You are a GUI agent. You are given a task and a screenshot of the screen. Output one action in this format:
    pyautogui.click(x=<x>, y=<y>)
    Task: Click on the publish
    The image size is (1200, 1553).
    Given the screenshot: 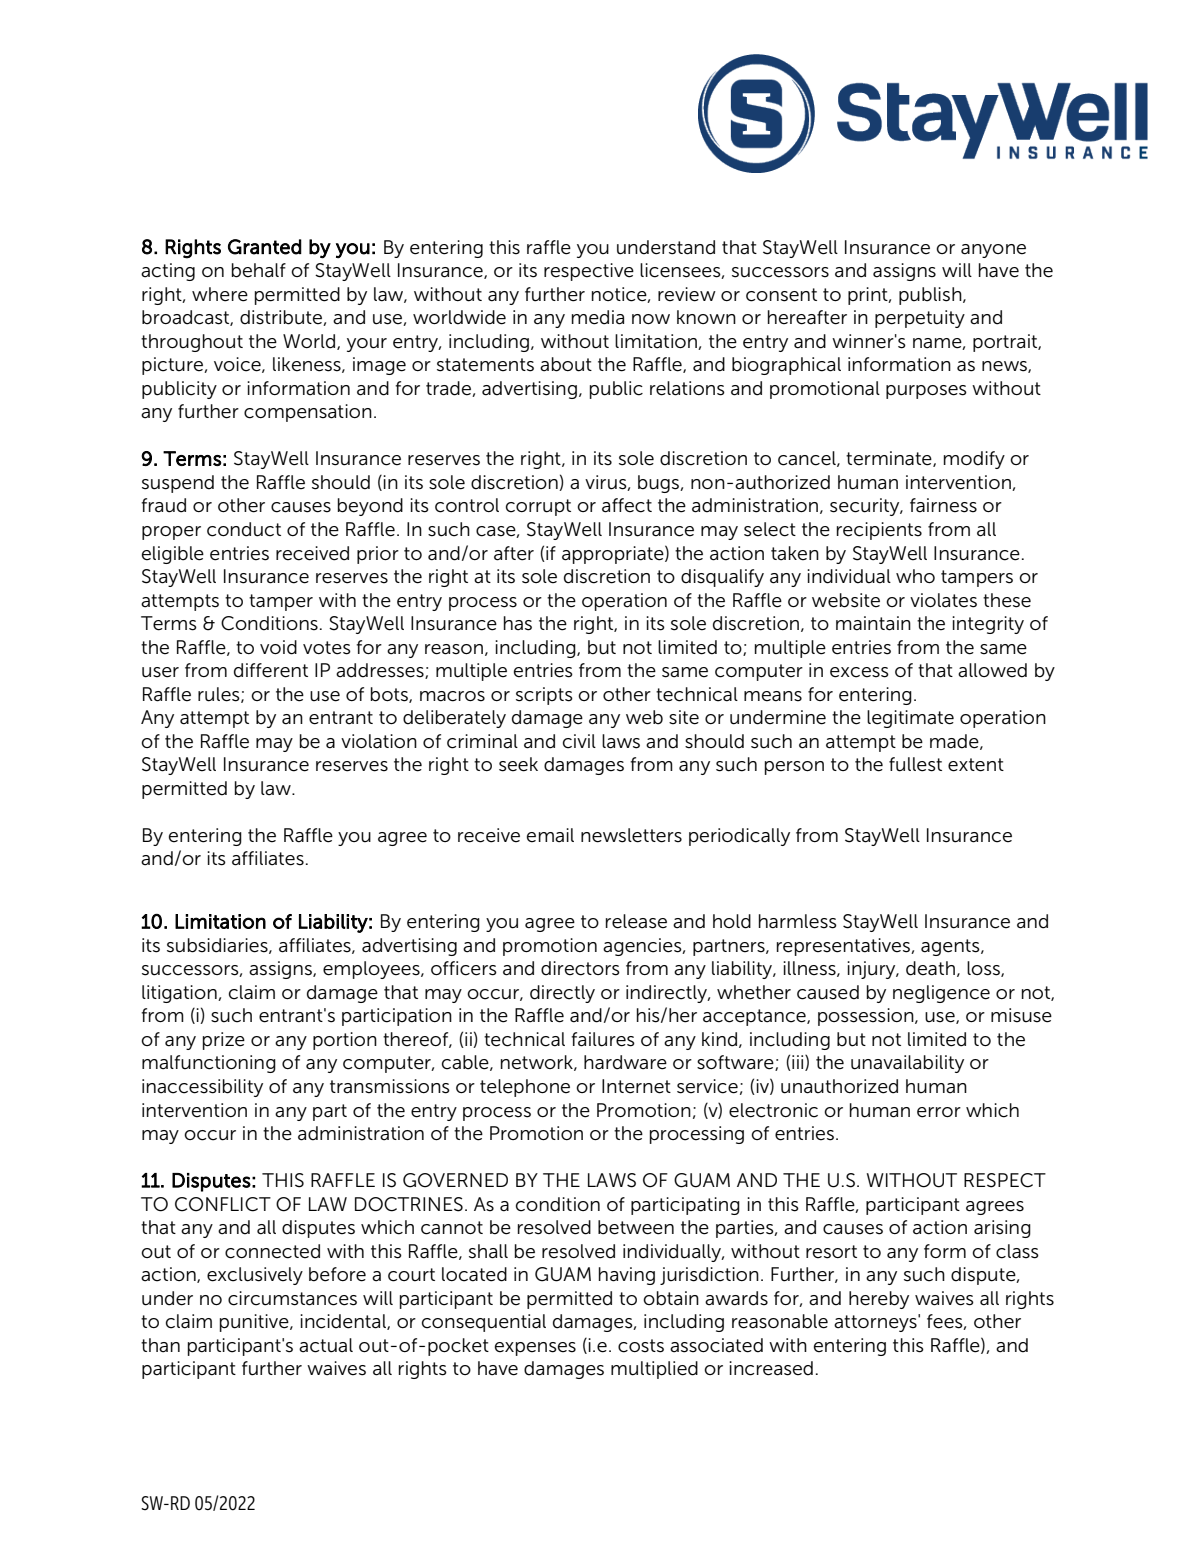 What is the action you would take?
    pyautogui.click(x=931, y=296)
